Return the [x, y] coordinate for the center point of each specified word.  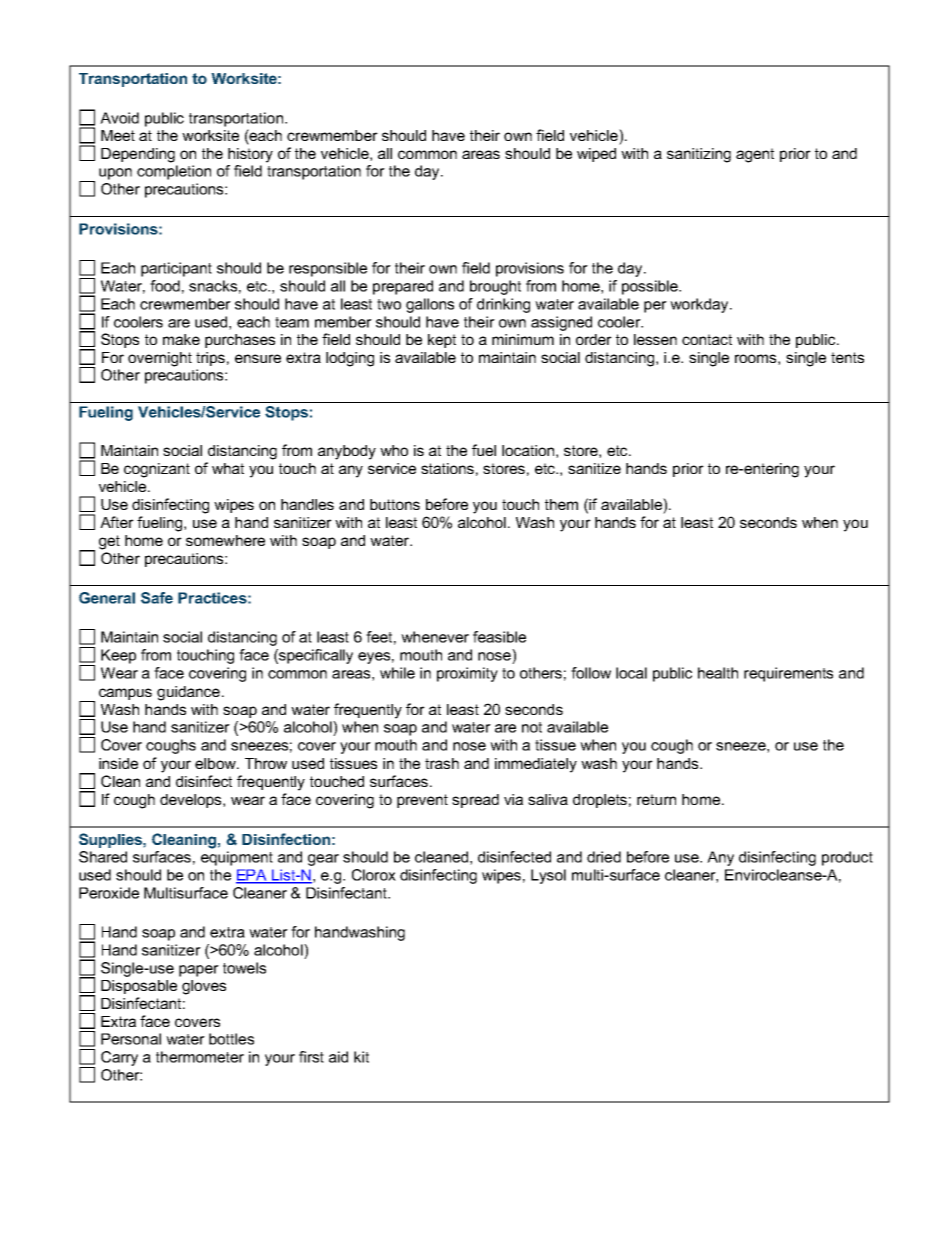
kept [442, 341]
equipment [237, 858]
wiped [596, 155]
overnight [160, 359]
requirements [788, 674]
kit [361, 1057]
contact [707, 339]
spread [475, 801]
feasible [499, 637]
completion [174, 172]
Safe [157, 598]
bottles [231, 1039]
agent [755, 155]
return [656, 799]
